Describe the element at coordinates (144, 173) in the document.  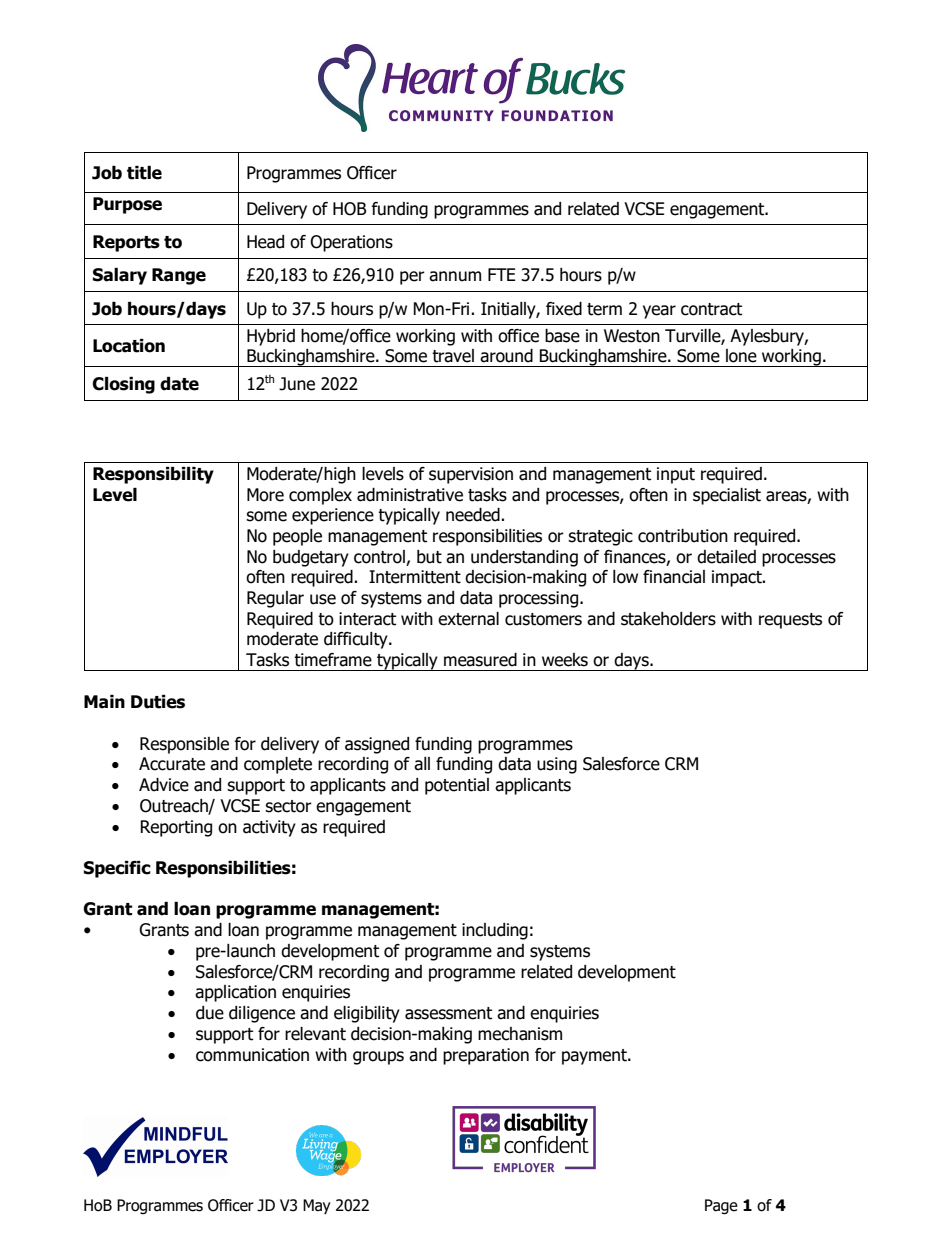
I see `title` at that location.
